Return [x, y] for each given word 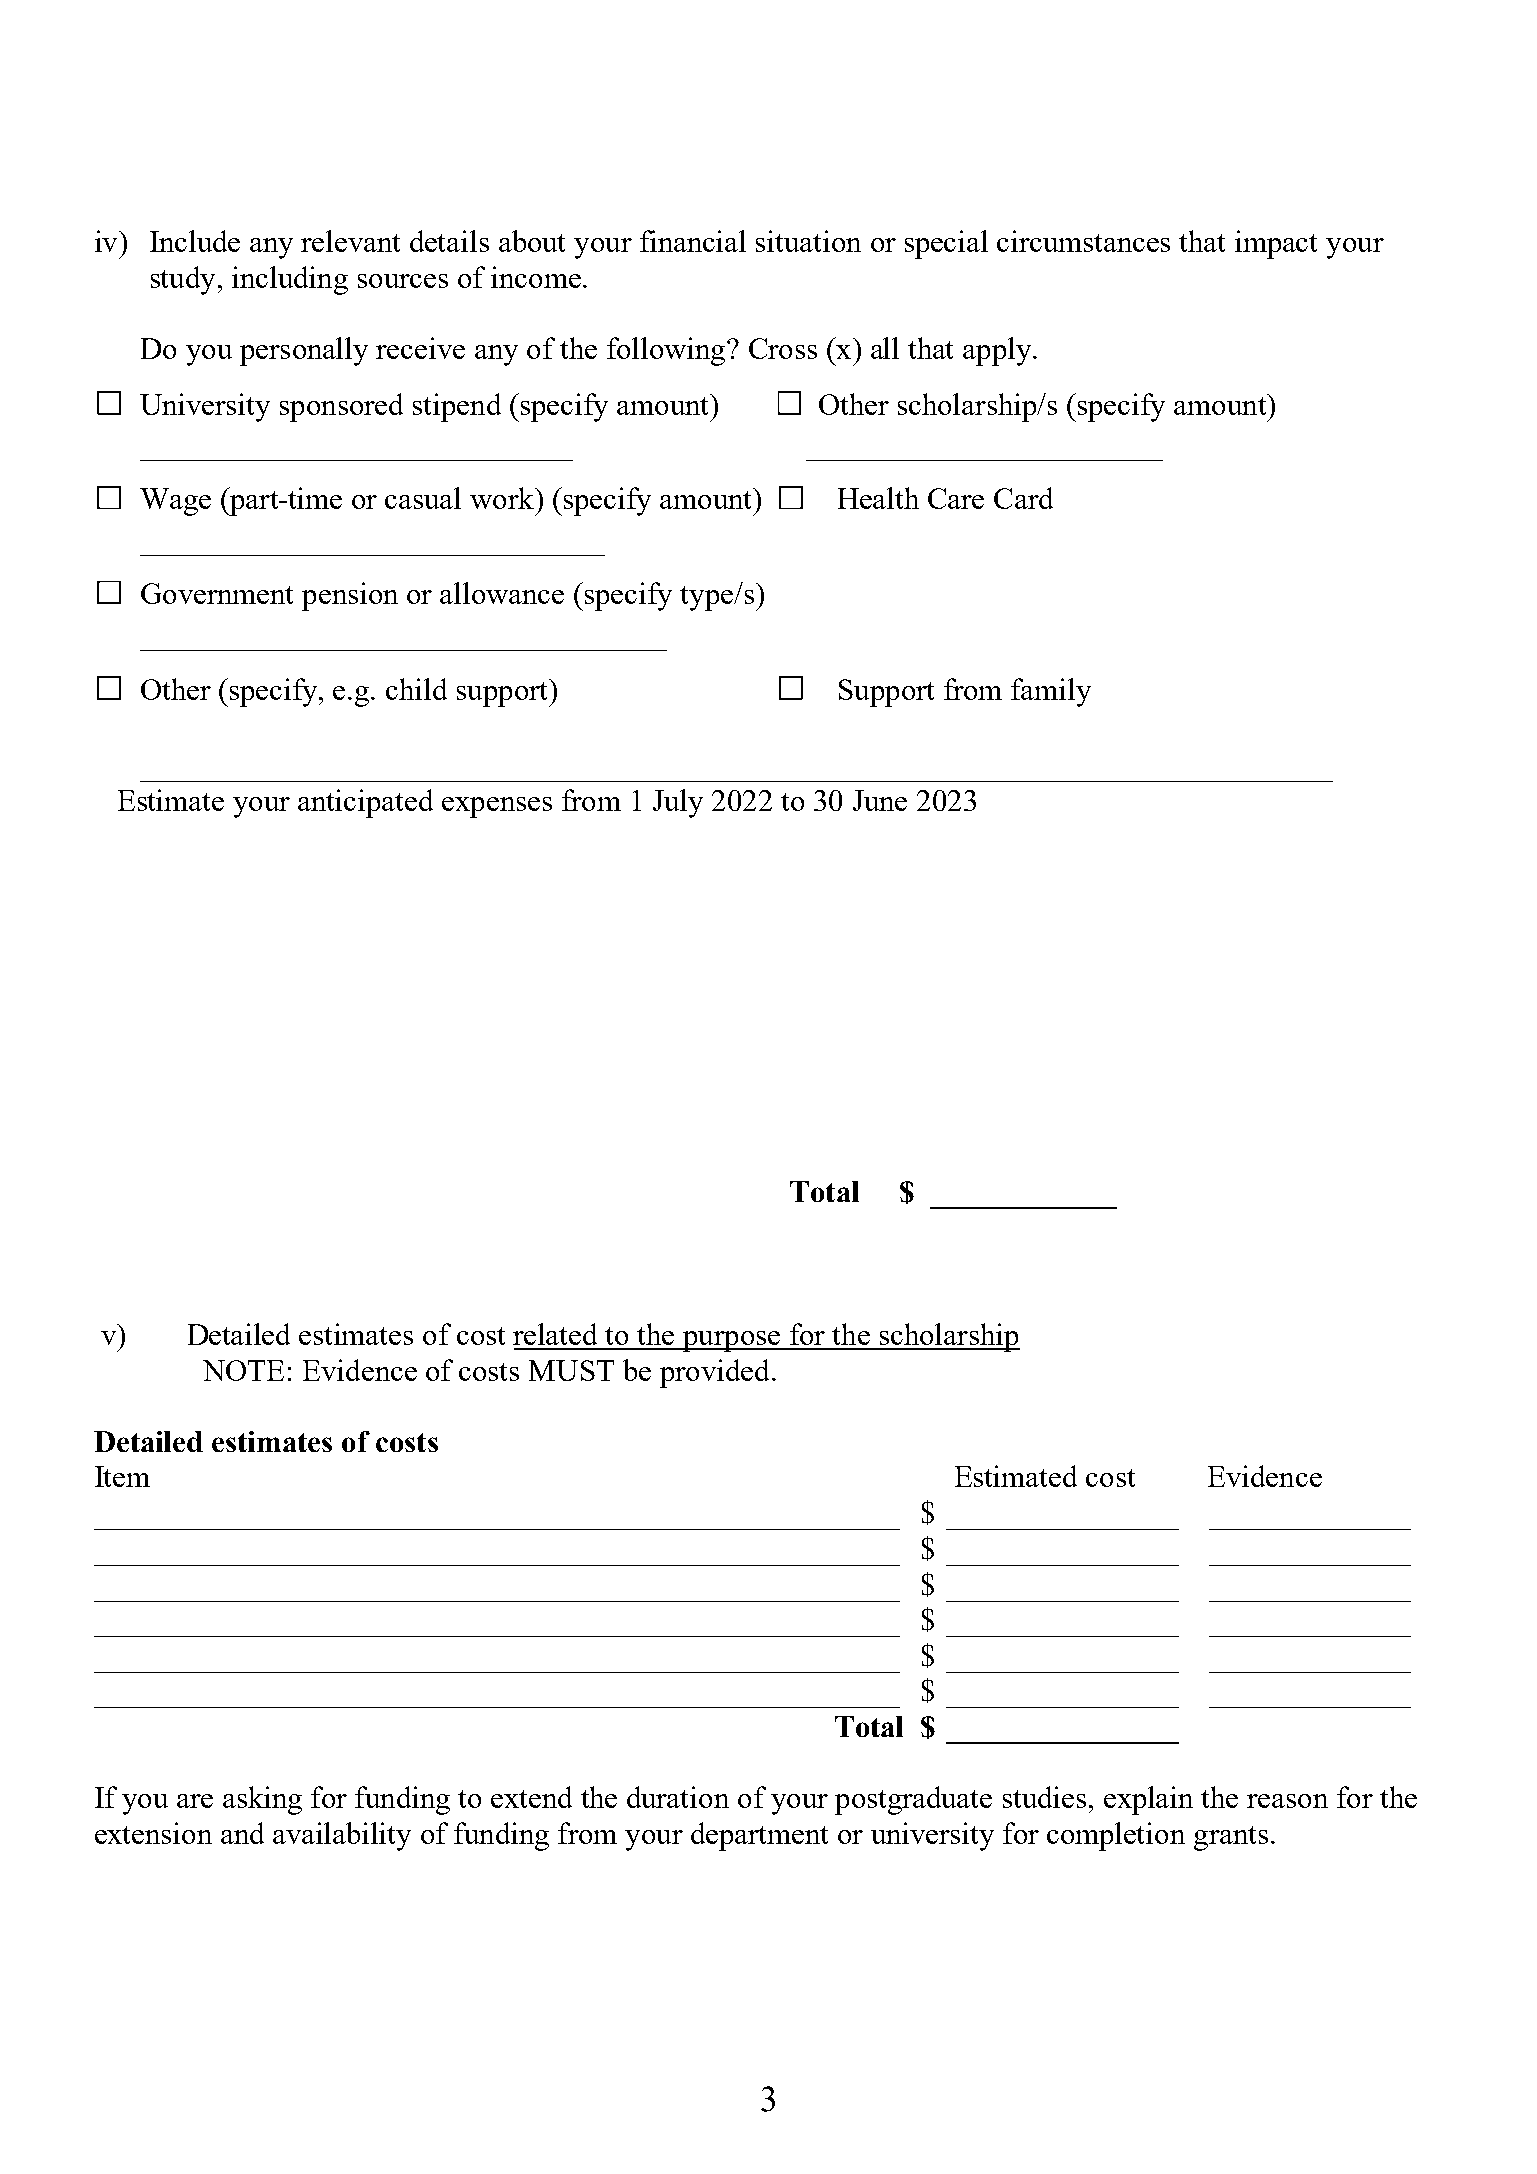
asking [262, 1800]
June [880, 800]
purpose [731, 1341]
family [1051, 692]
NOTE [243, 1370]
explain [1148, 1800]
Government [217, 593]
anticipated [365, 803]
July [678, 803]
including [290, 280]
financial [693, 241]
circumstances [1083, 241]
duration [678, 1797]
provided [714, 1373]
